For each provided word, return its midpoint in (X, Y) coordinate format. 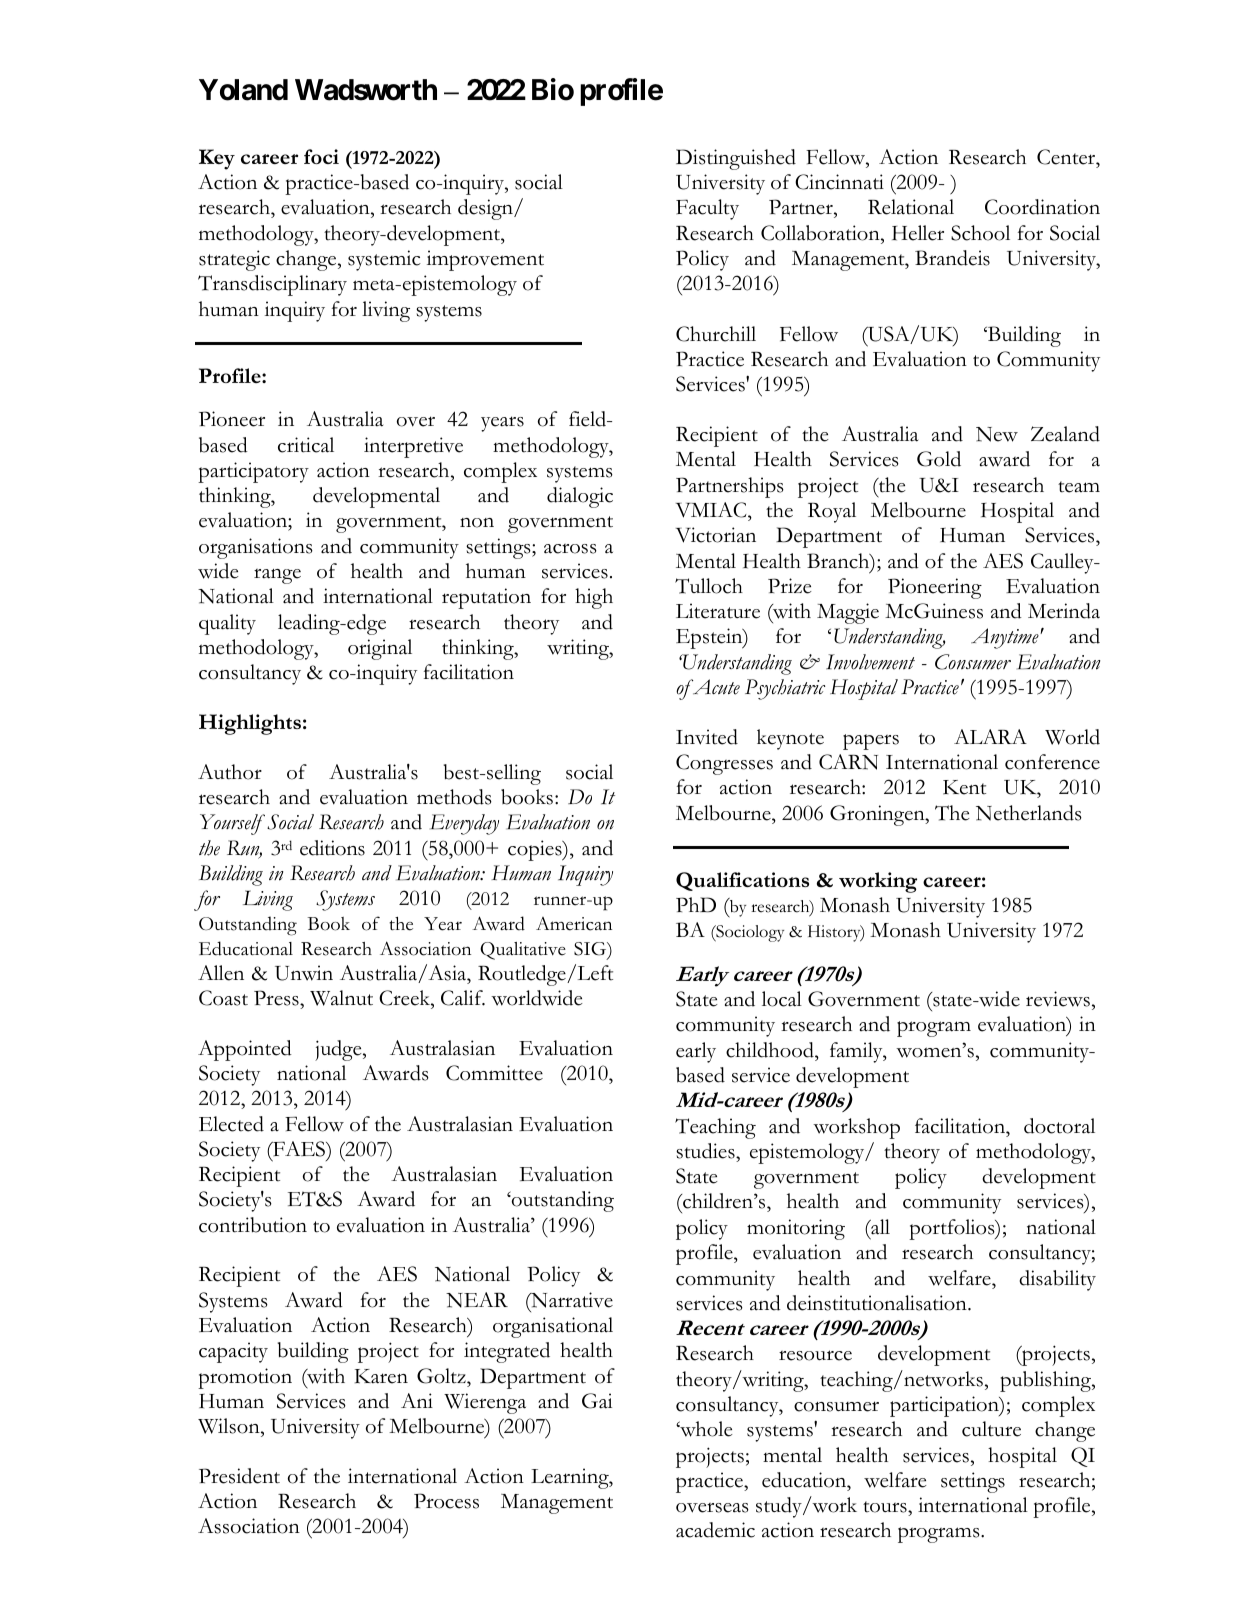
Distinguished (736, 159)
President (239, 1476)
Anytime (1006, 638)
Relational (911, 207)
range (277, 576)
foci (321, 156)
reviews (1058, 999)
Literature (718, 611)
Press (277, 998)
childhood (771, 1050)
